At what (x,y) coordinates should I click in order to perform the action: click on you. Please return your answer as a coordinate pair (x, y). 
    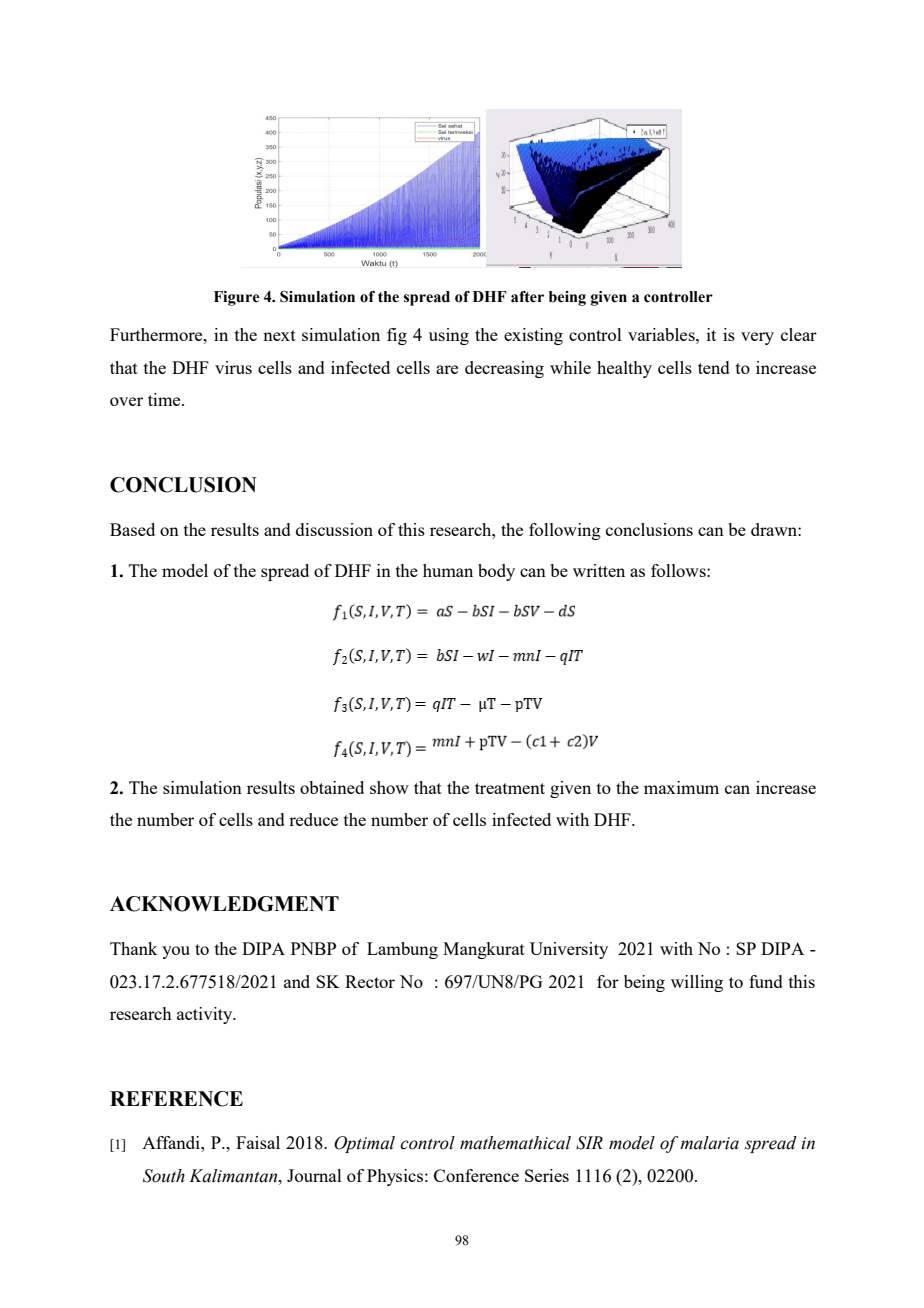
    Looking at the image, I should click on (176, 952).
